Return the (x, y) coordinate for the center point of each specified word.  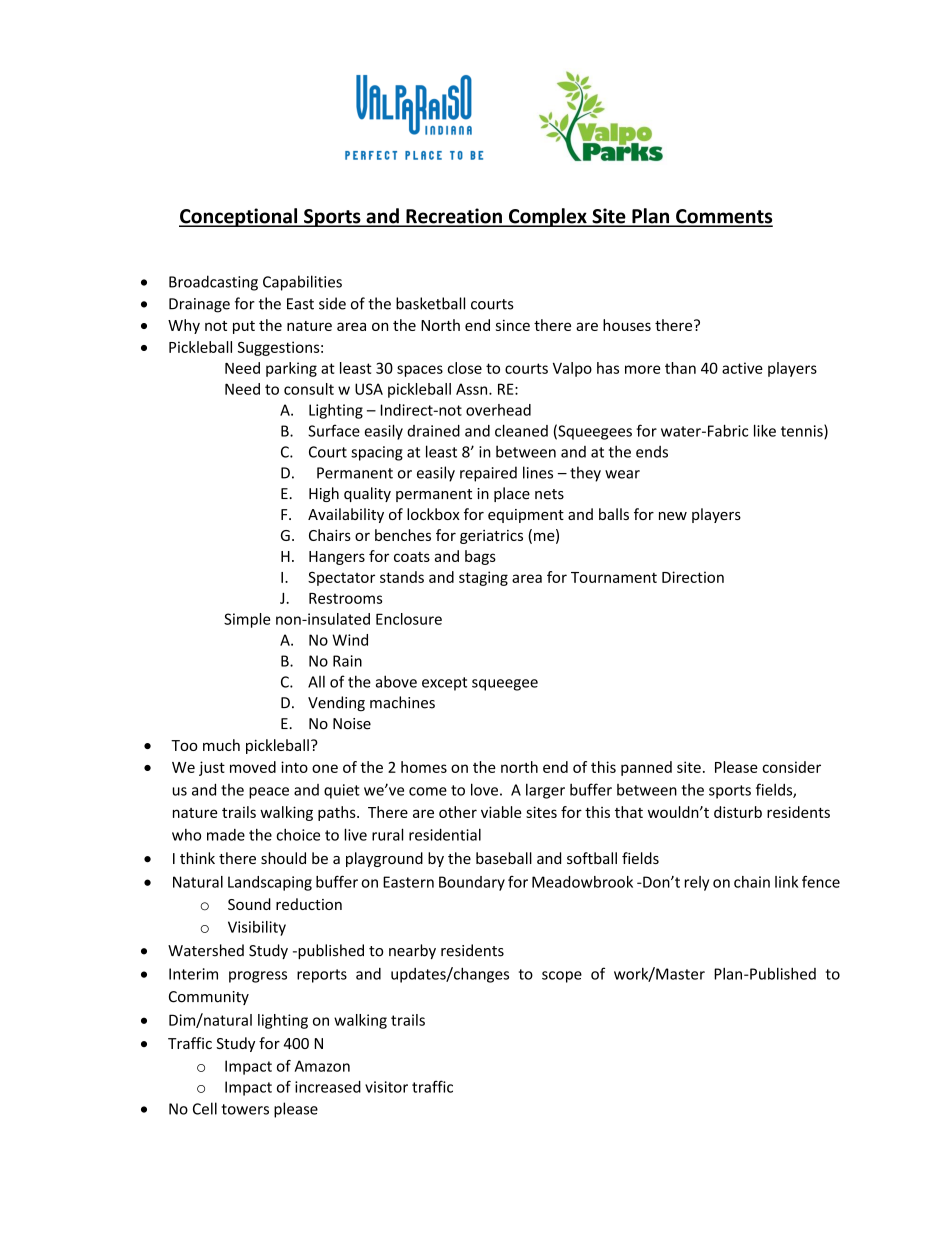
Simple (247, 620)
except (444, 684)
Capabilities (302, 283)
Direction (693, 577)
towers (245, 1109)
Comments (723, 217)
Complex (548, 217)
